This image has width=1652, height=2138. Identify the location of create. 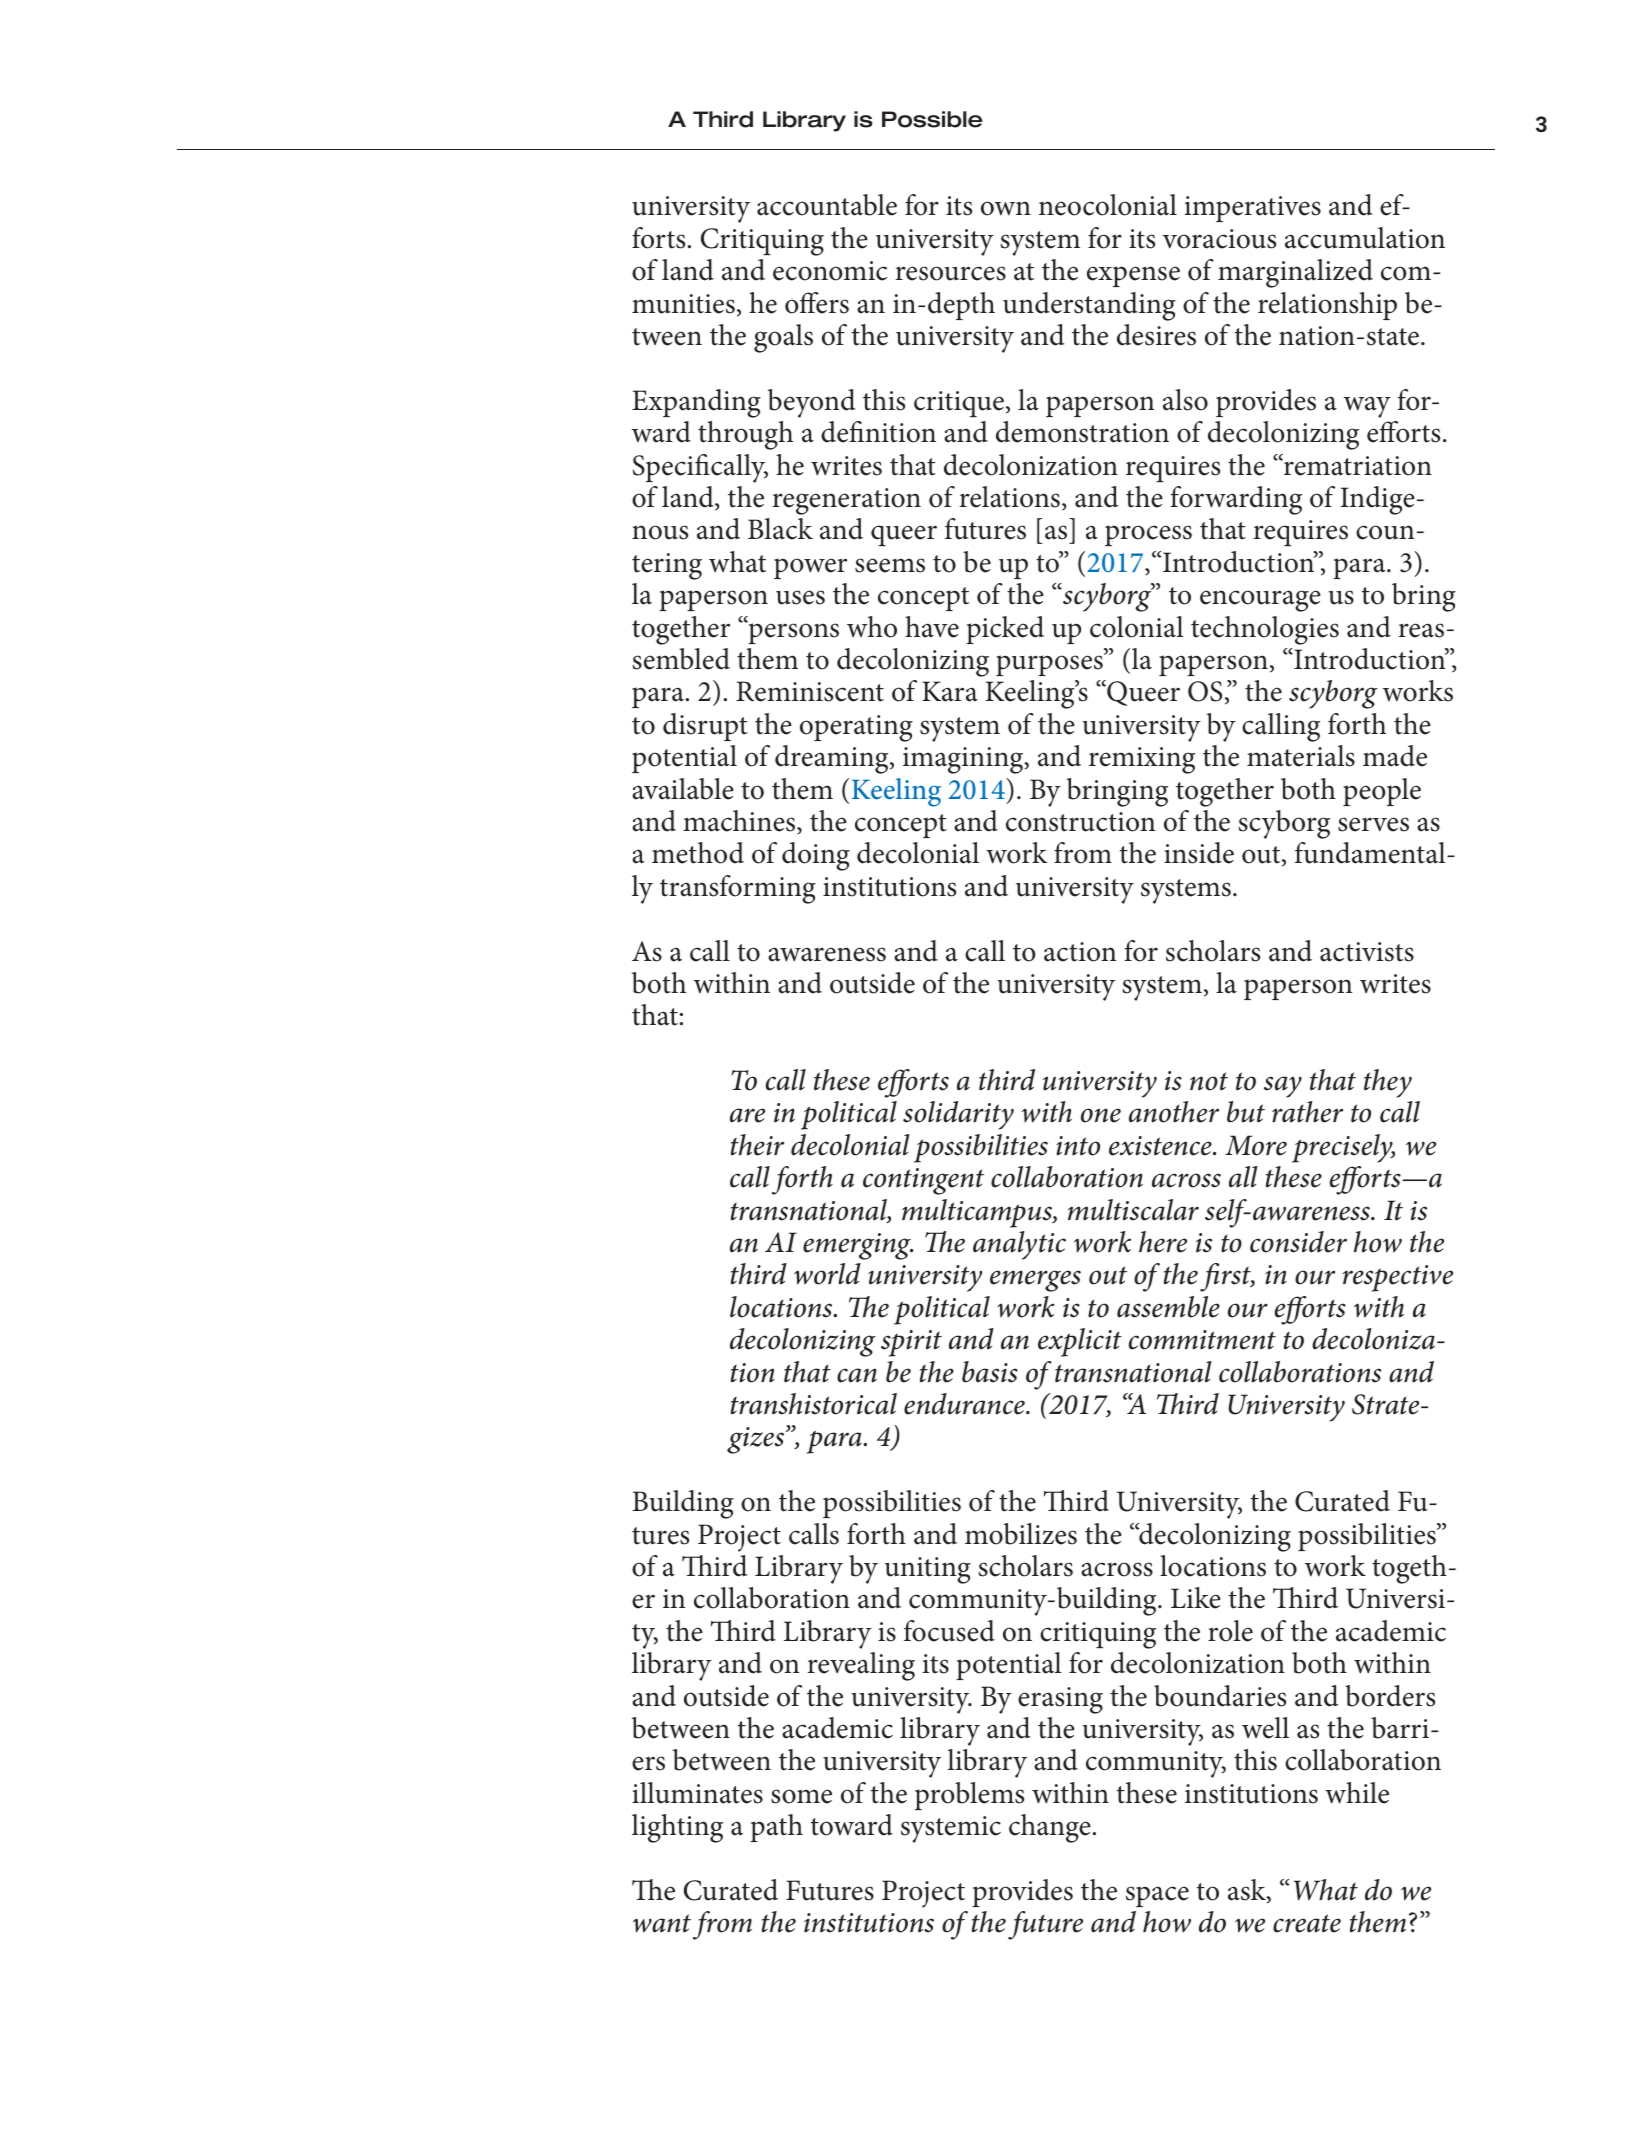
(1307, 1923).
